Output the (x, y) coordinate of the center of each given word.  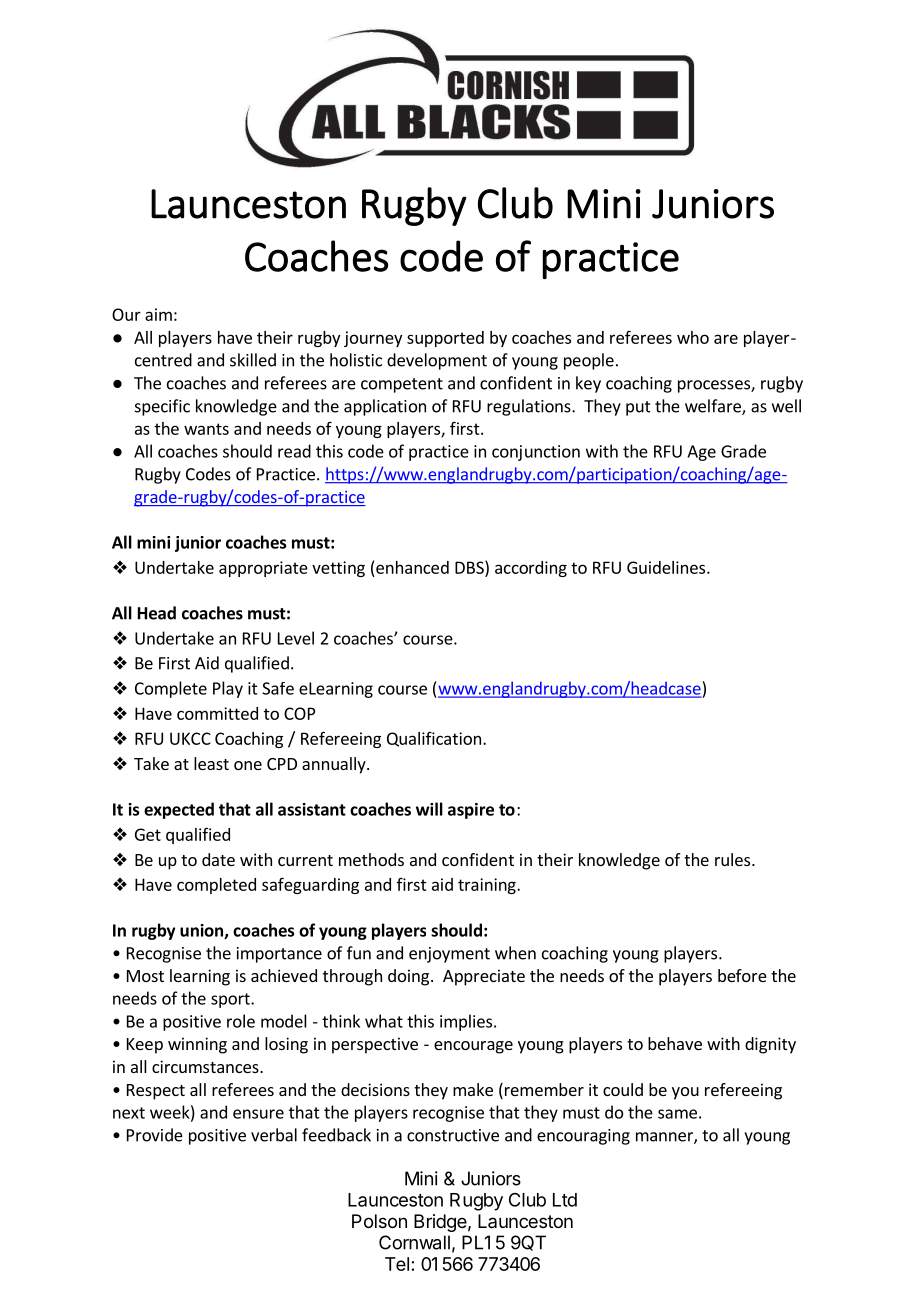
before (742, 975)
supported (445, 339)
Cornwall (414, 1242)
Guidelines (667, 567)
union (202, 931)
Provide (155, 1135)
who (693, 337)
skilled (253, 360)
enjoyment (449, 955)
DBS (470, 567)
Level (296, 638)
